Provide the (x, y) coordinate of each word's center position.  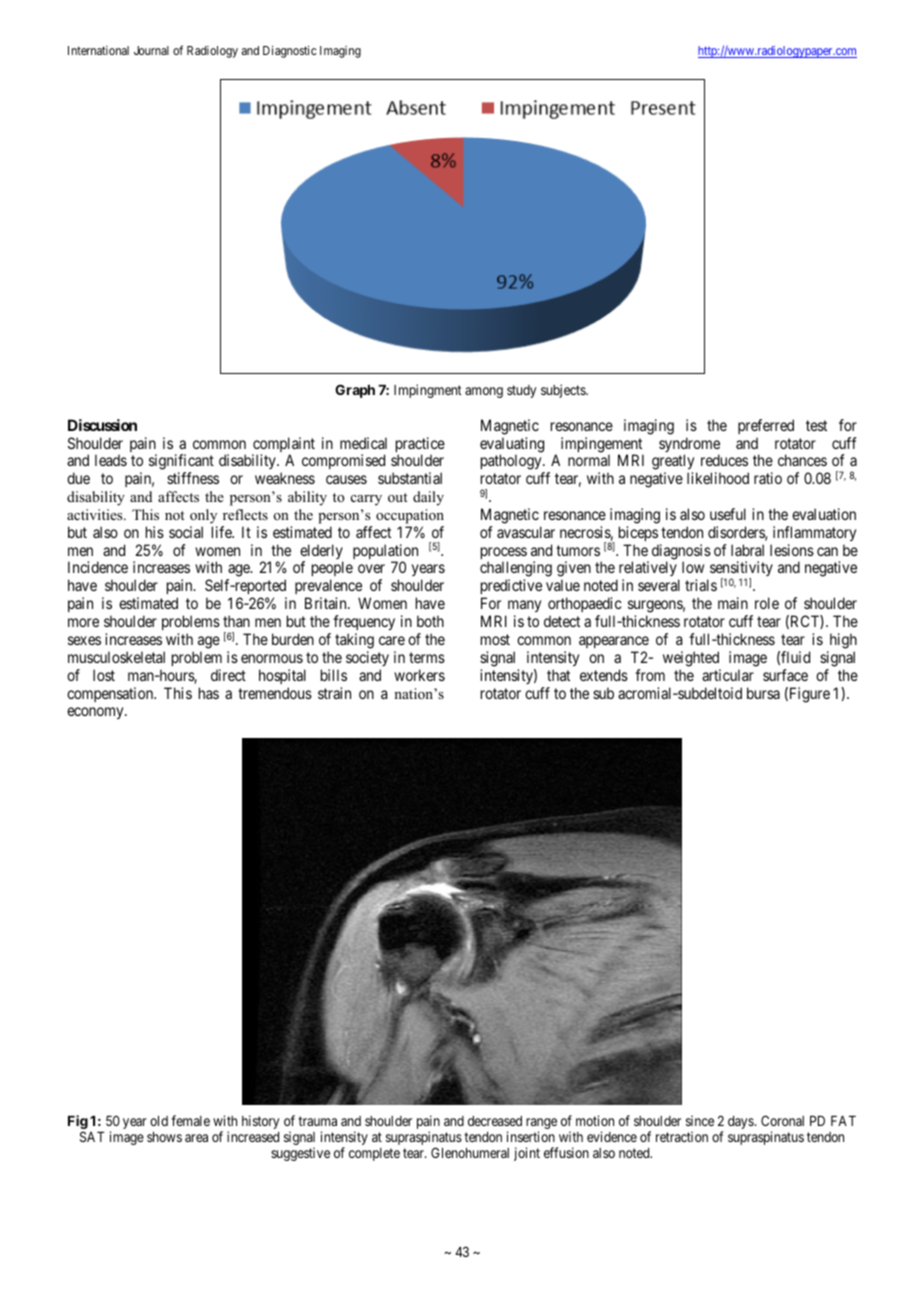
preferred (766, 426)
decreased (495, 1121)
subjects (564, 391)
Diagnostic (290, 52)
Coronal (782, 1120)
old (159, 1121)
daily (428, 498)
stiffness (193, 478)
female (190, 1120)
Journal (151, 50)
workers (419, 675)
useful (728, 514)
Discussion (102, 425)
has (209, 693)
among (484, 392)
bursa (763, 693)
